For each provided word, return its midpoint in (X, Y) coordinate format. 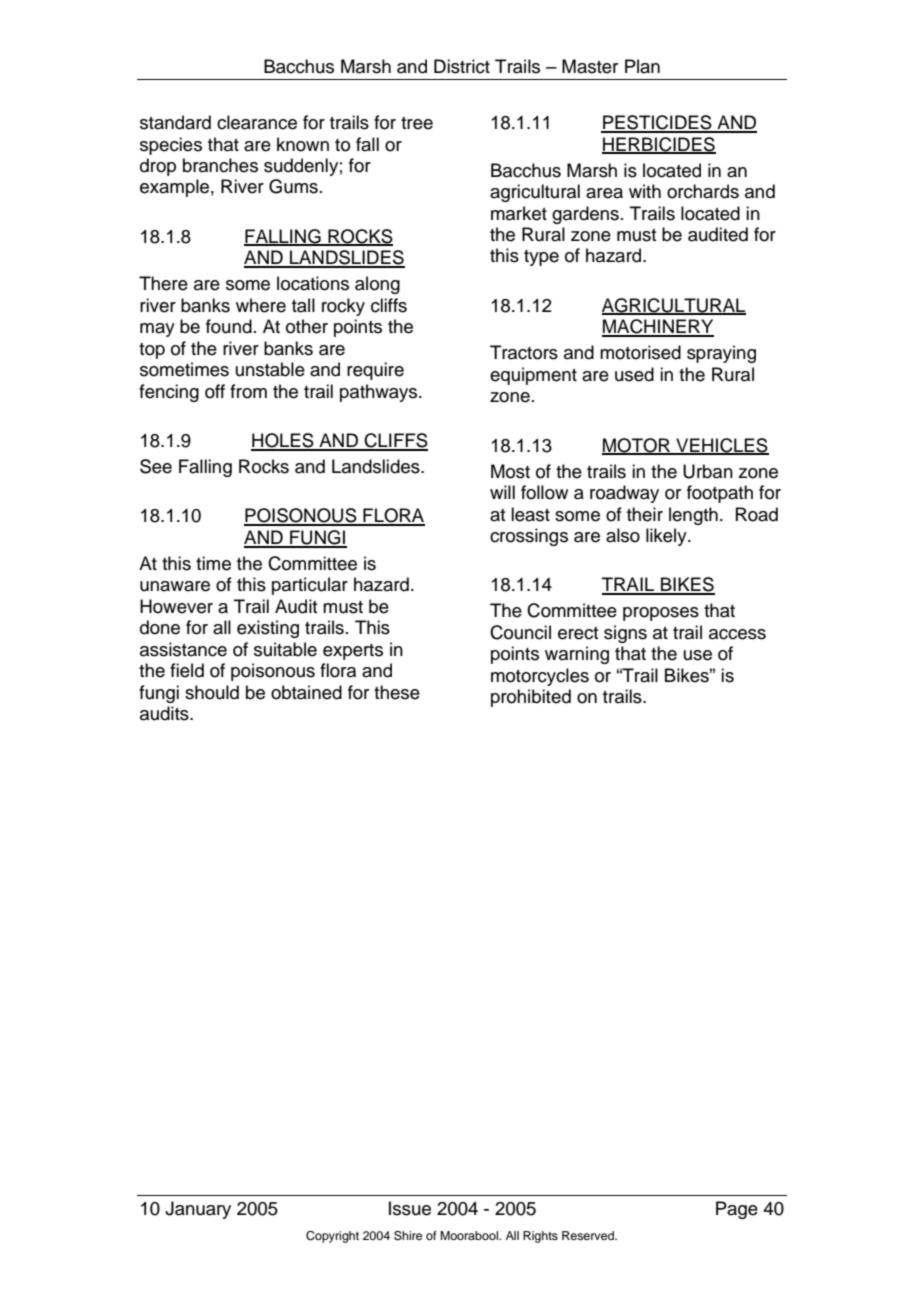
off (215, 391)
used (634, 374)
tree (417, 123)
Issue (410, 1208)
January (198, 1210)
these (397, 692)
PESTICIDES (657, 123)
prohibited (531, 698)
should (212, 692)
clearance (257, 122)
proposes (661, 614)
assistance (183, 649)
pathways (380, 393)
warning (577, 655)
